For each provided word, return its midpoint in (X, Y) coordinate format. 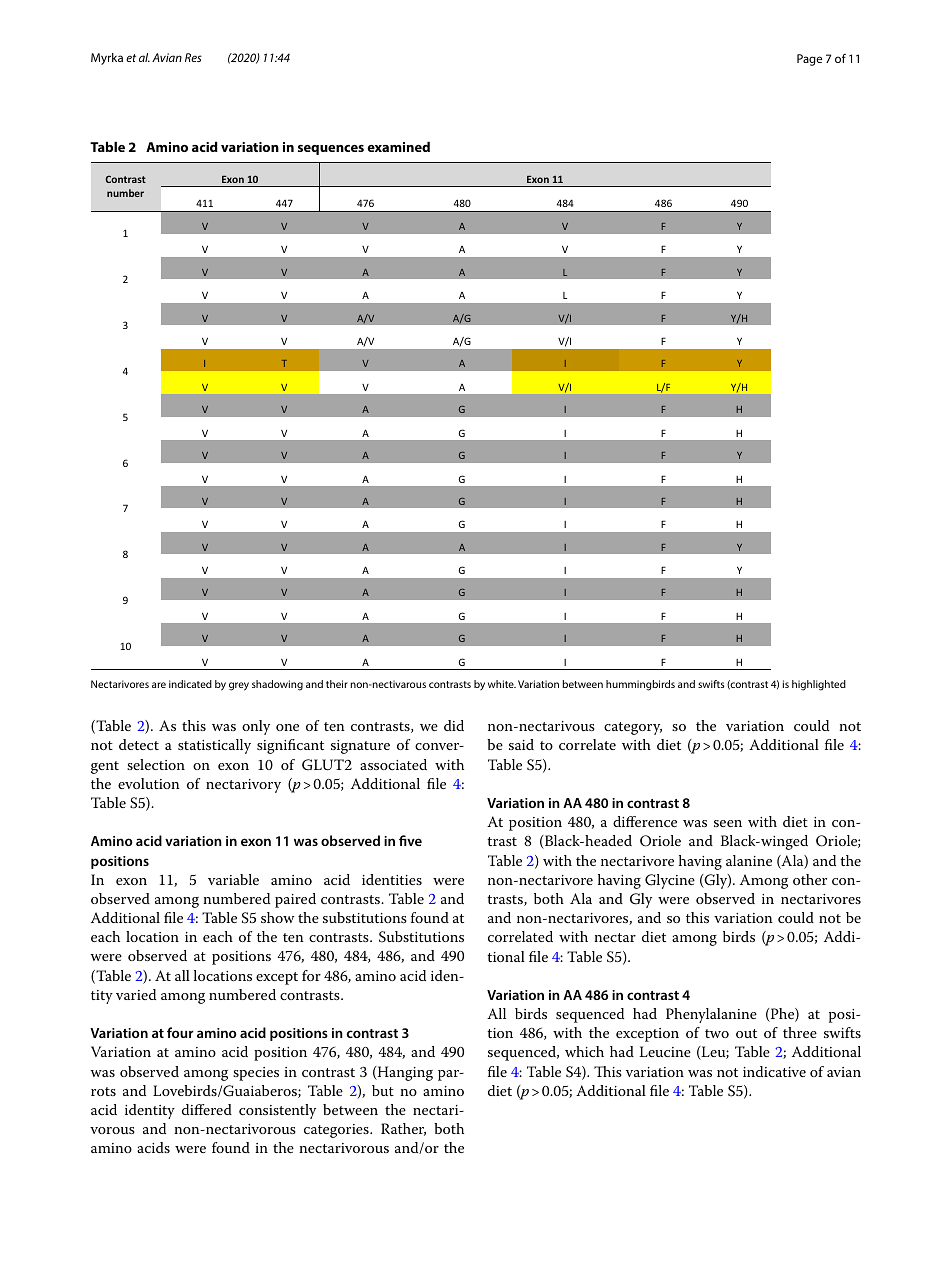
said (521, 744)
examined (398, 146)
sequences (331, 150)
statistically (214, 746)
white (502, 684)
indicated (190, 684)
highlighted (819, 685)
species (256, 1074)
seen (728, 823)
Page (809, 60)
